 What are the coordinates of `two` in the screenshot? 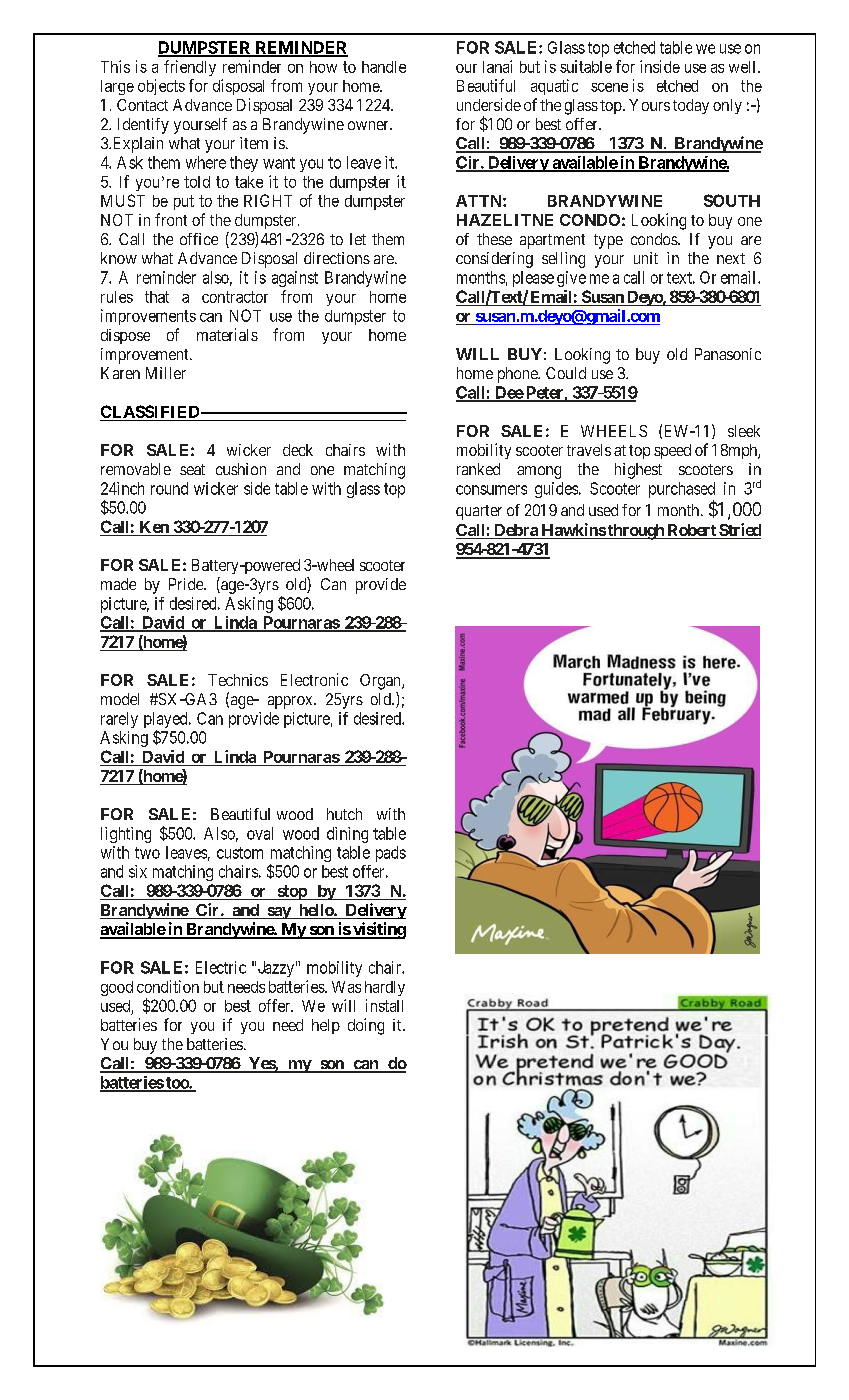 It's located at (147, 853).
